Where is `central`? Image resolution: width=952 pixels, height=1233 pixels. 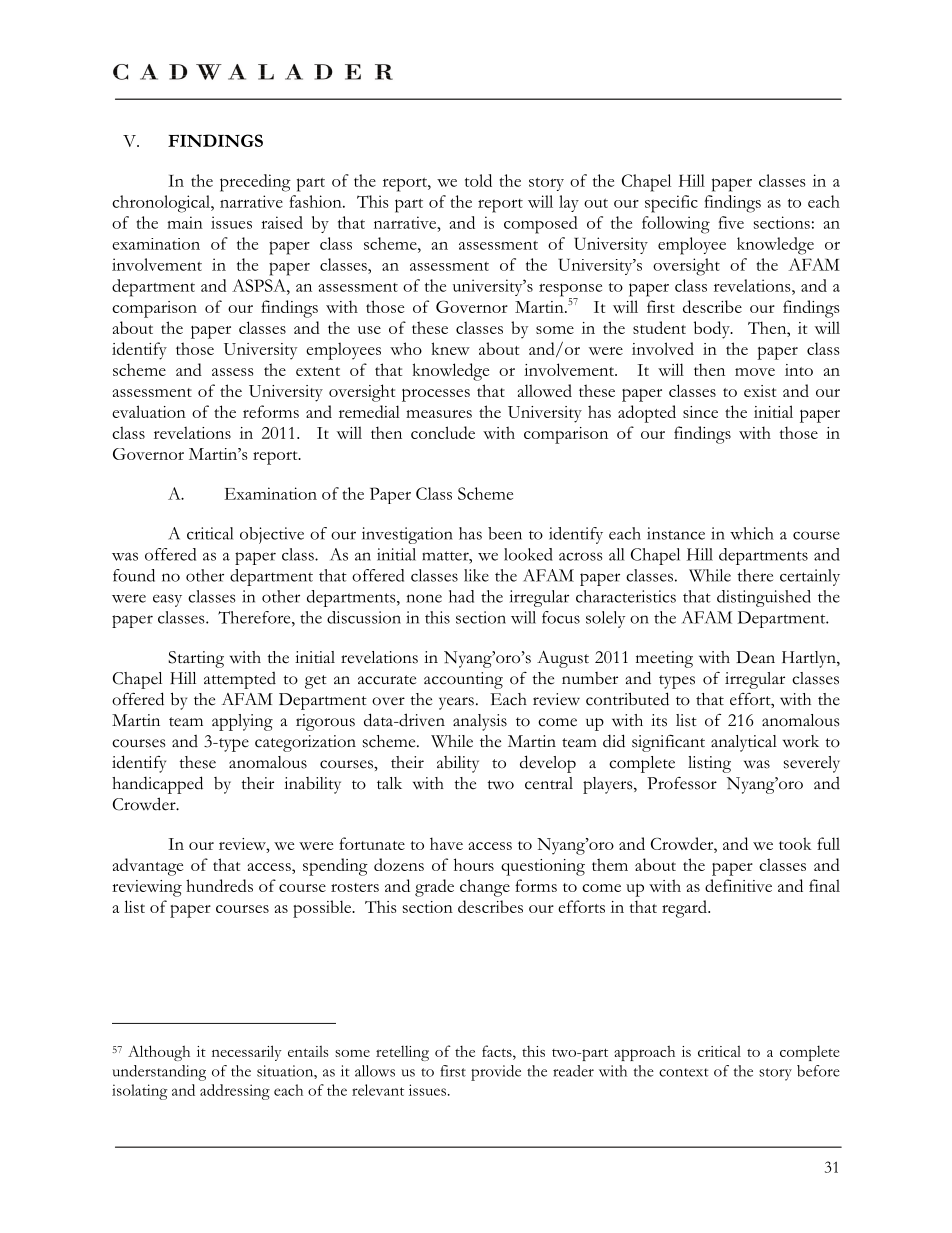
central is located at coordinates (549, 783).
